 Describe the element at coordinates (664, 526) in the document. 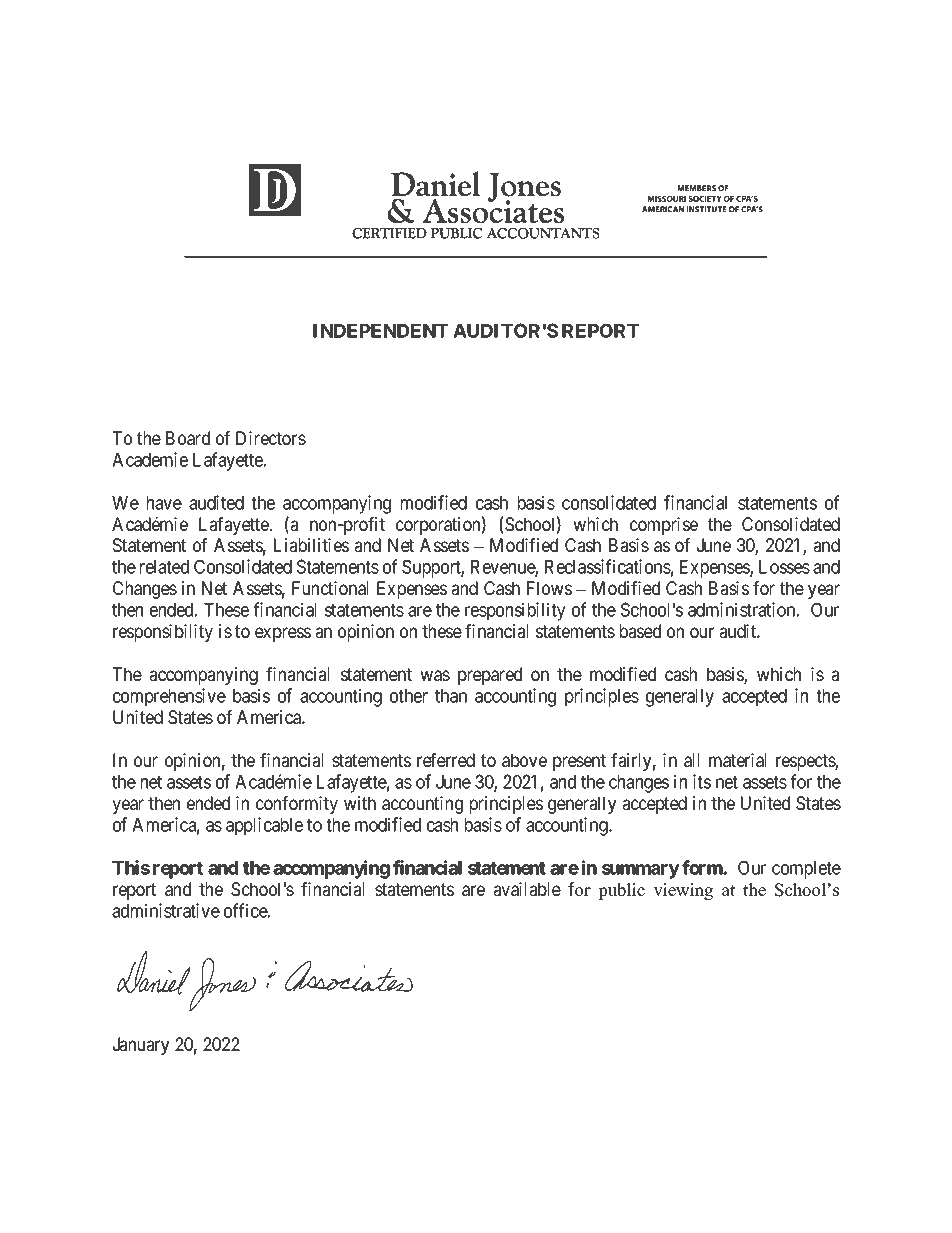

I see `comprise` at that location.
